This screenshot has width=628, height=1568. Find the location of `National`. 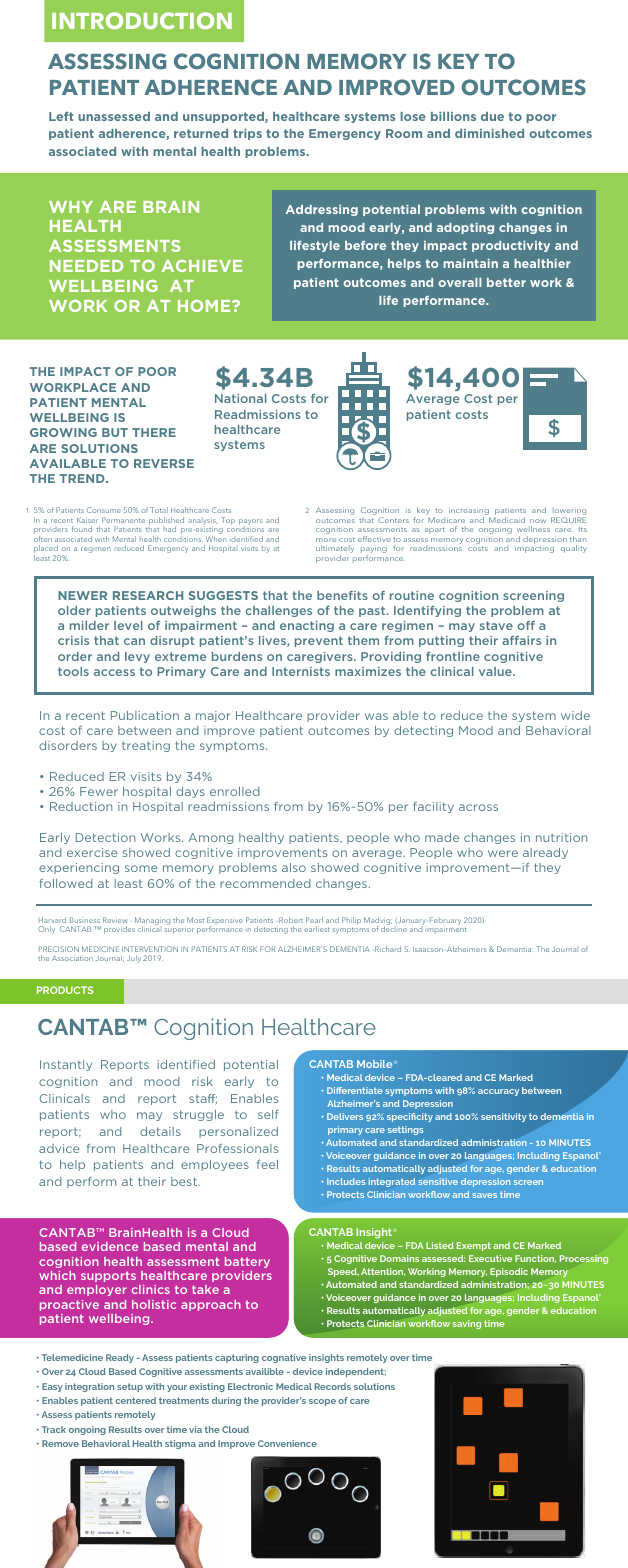

National is located at coordinates (240, 398).
